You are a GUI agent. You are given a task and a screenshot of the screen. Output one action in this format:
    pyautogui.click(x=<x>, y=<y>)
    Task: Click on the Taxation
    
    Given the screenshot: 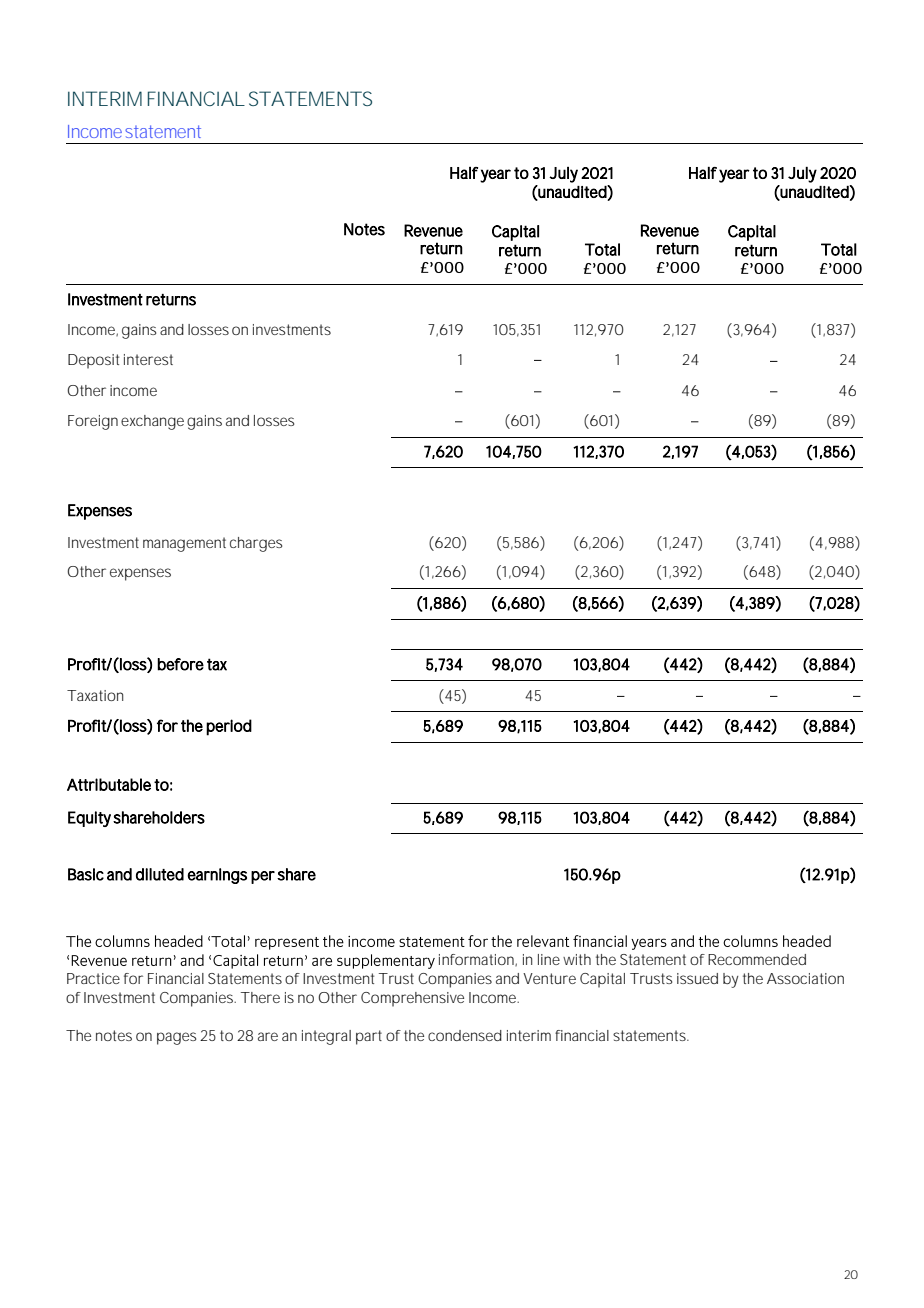 What is the action you would take?
    pyautogui.click(x=95, y=695)
